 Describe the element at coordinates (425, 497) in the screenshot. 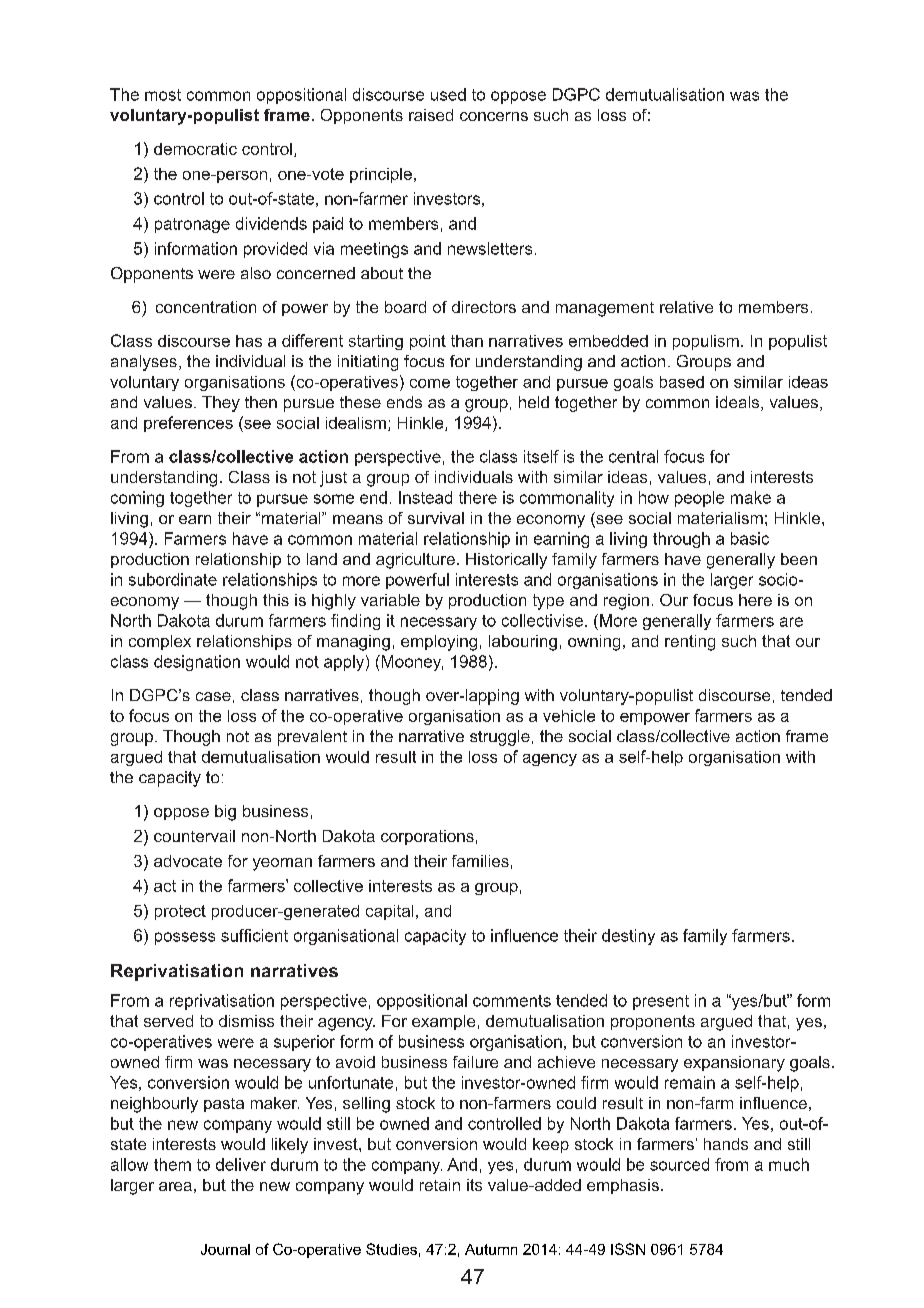

I see `Instead` at that location.
